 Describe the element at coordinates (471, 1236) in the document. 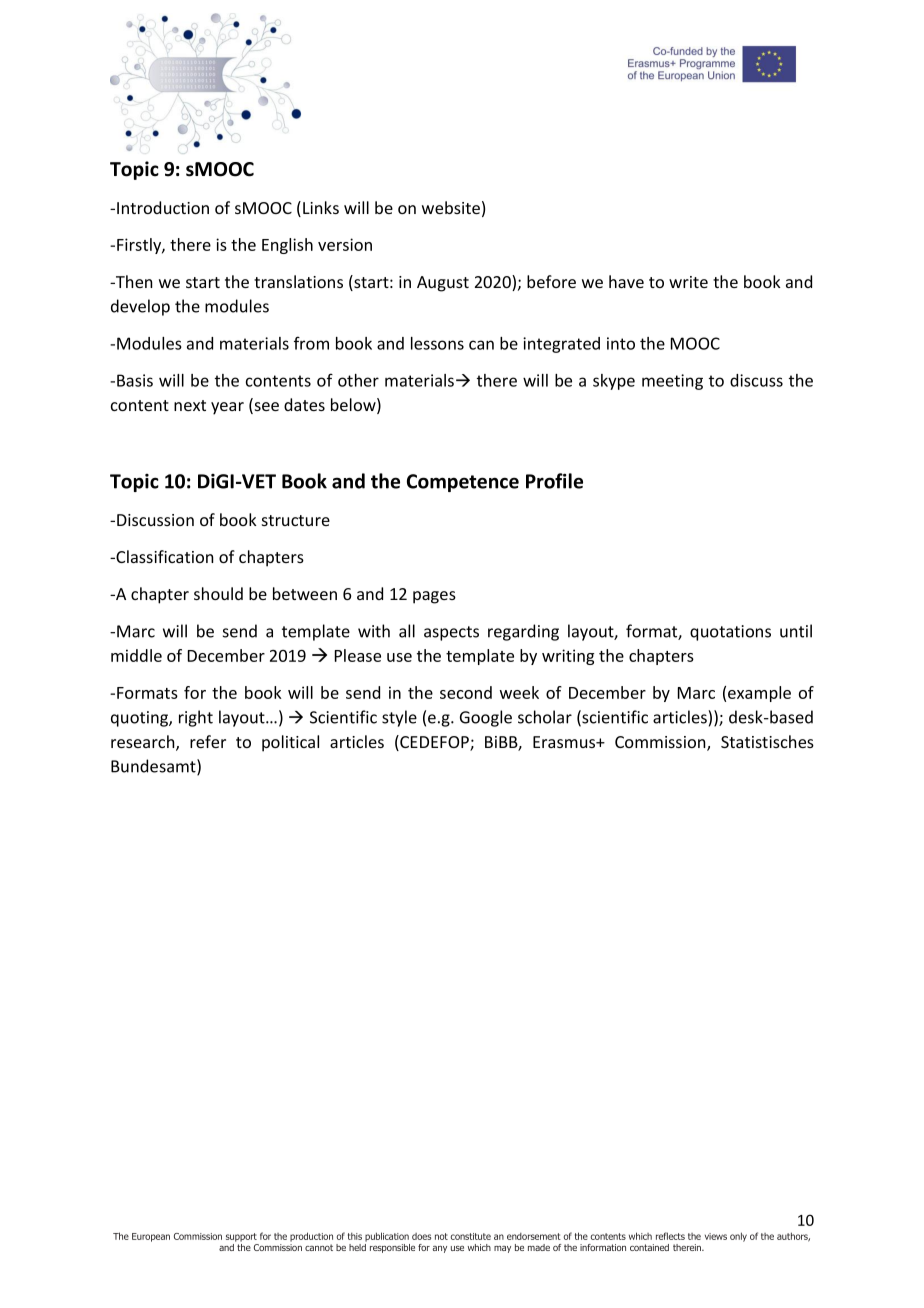

I see `constitute` at that location.
